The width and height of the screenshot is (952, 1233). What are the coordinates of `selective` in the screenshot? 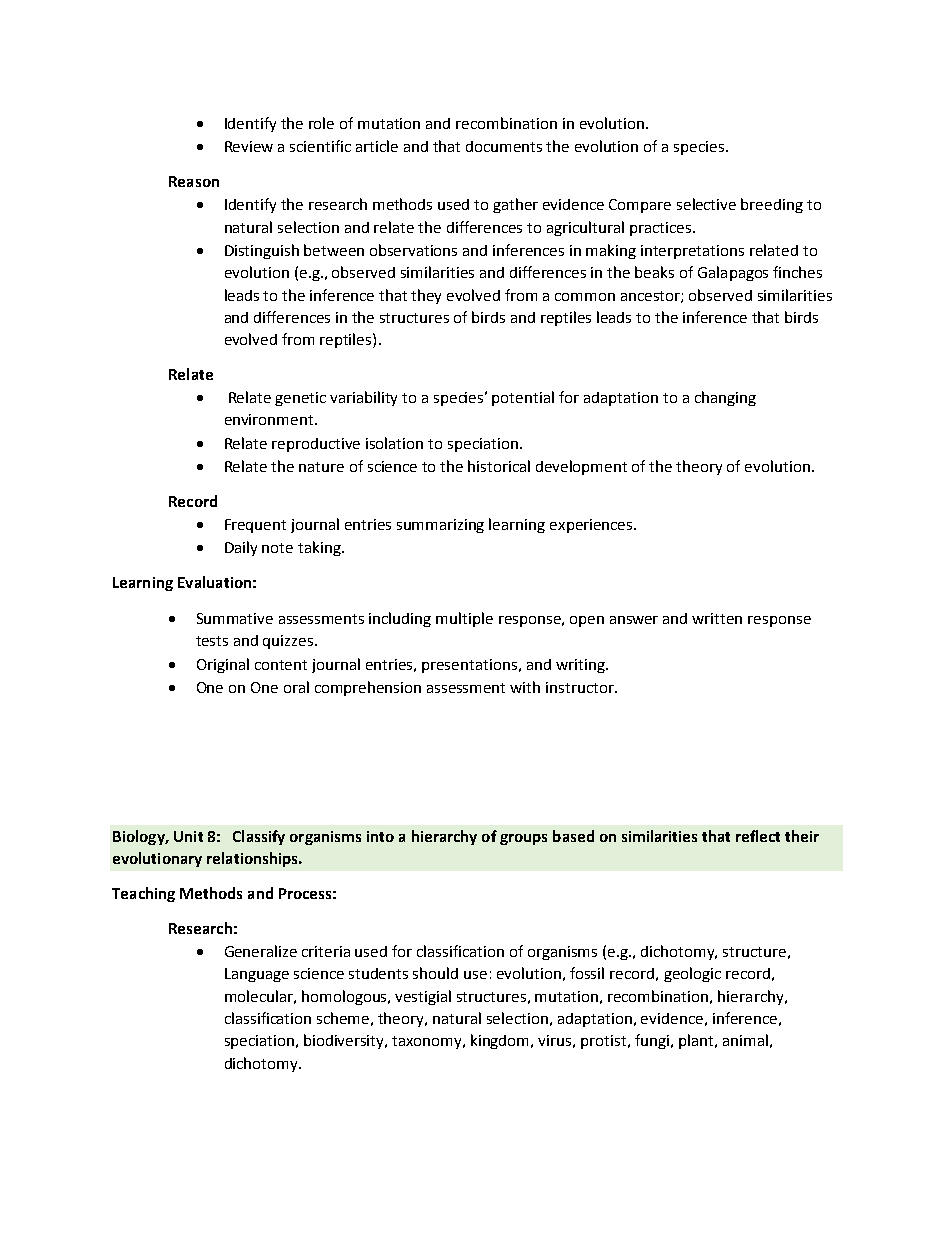 It's located at (706, 204).
